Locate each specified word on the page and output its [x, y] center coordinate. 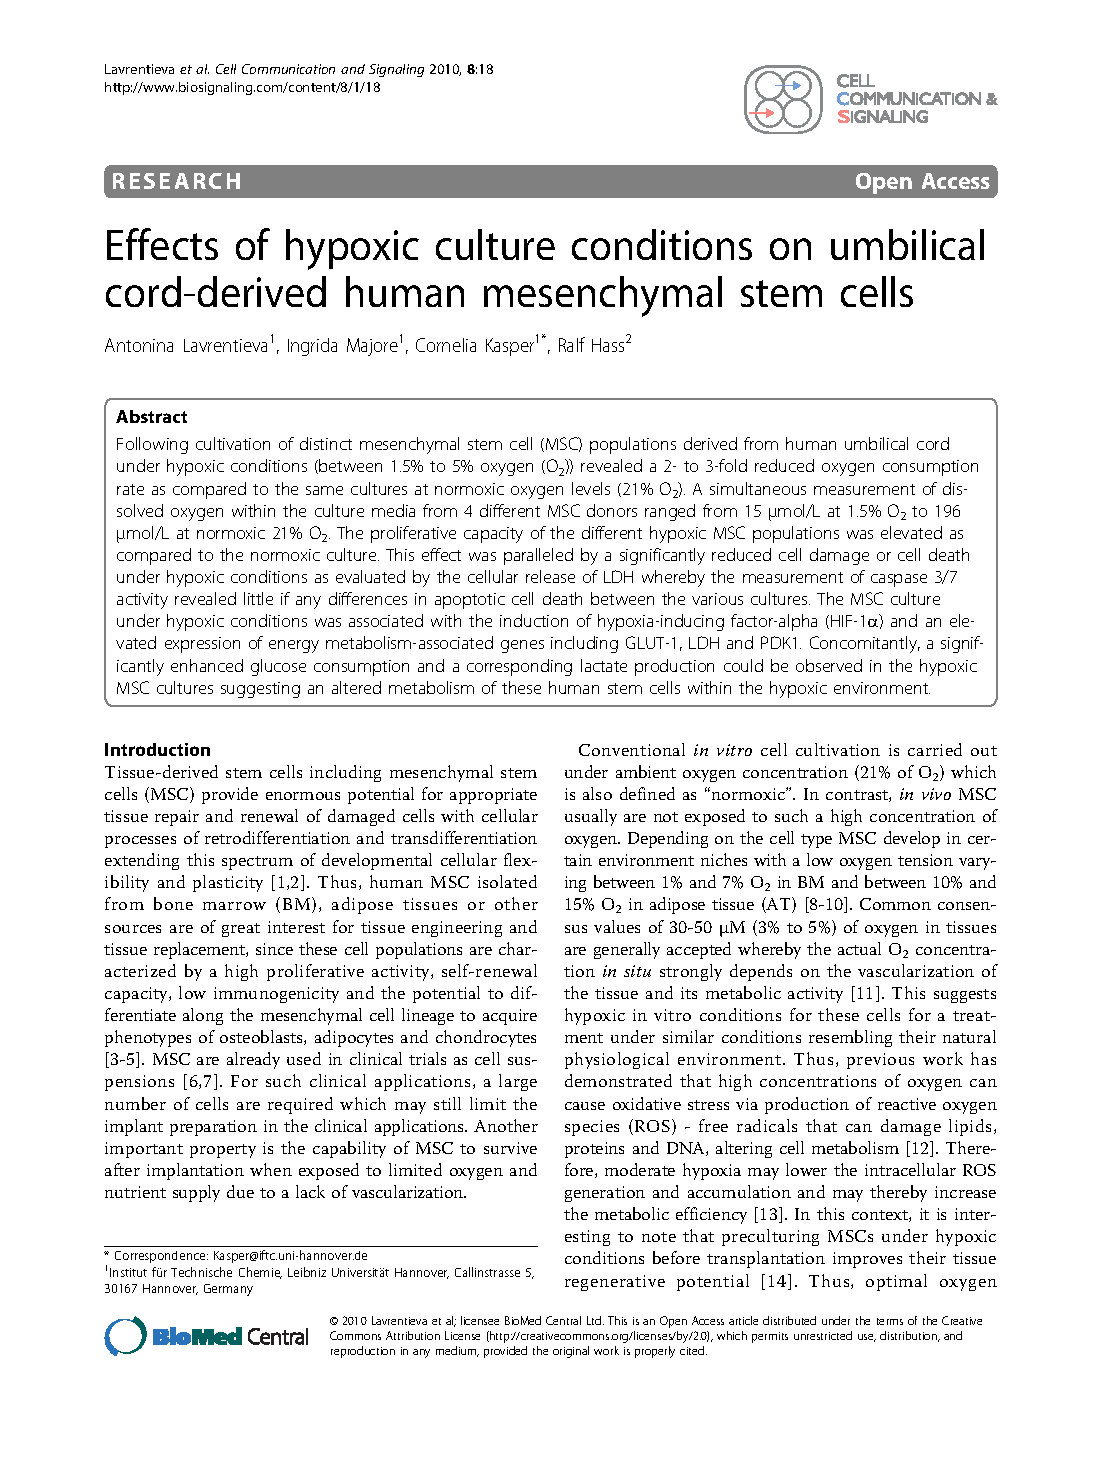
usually [591, 817]
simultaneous [758, 488]
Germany [228, 1290]
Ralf [572, 344]
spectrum [257, 863]
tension [925, 860]
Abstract [151, 416]
